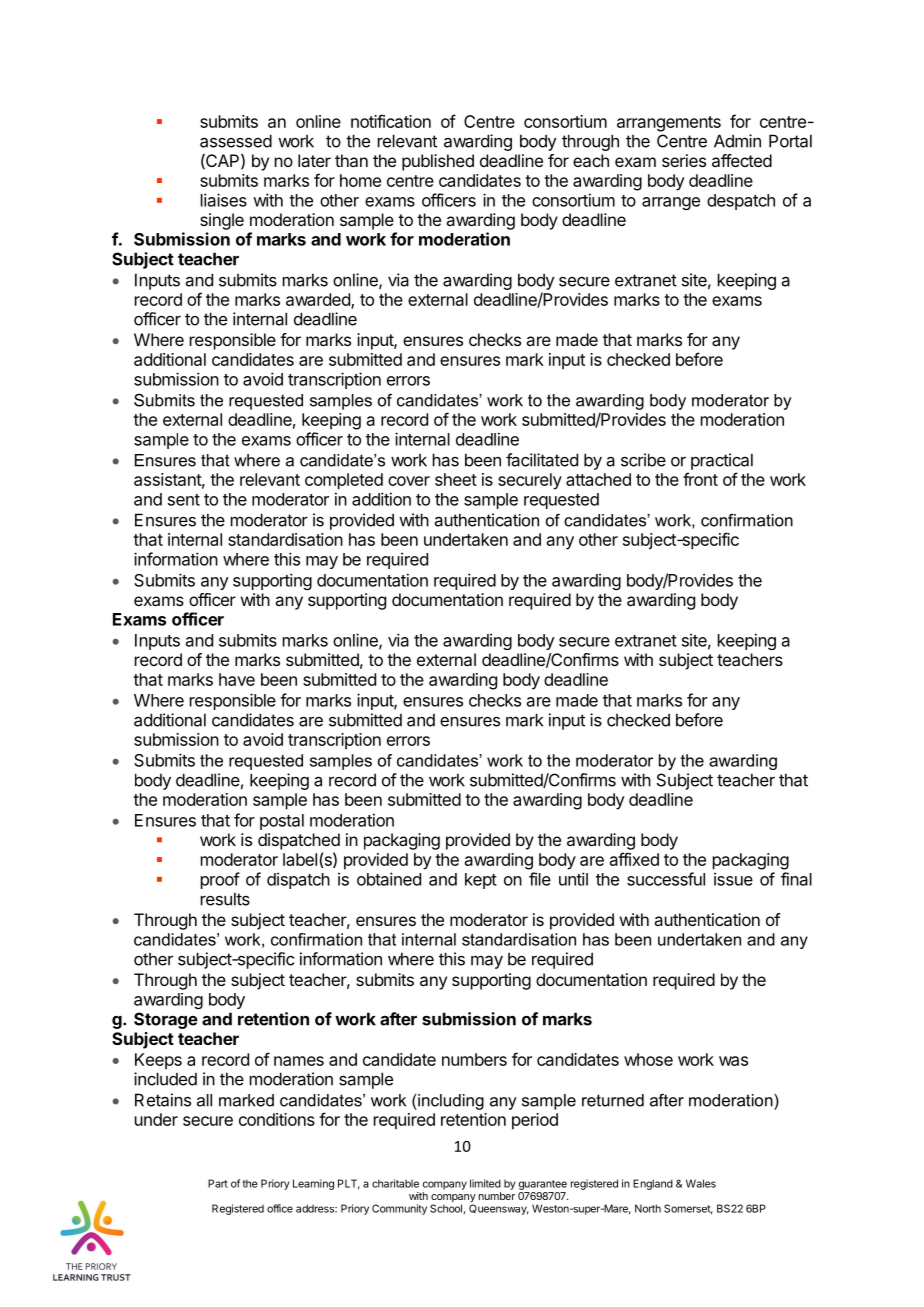  I want to click on later, so click(314, 160).
